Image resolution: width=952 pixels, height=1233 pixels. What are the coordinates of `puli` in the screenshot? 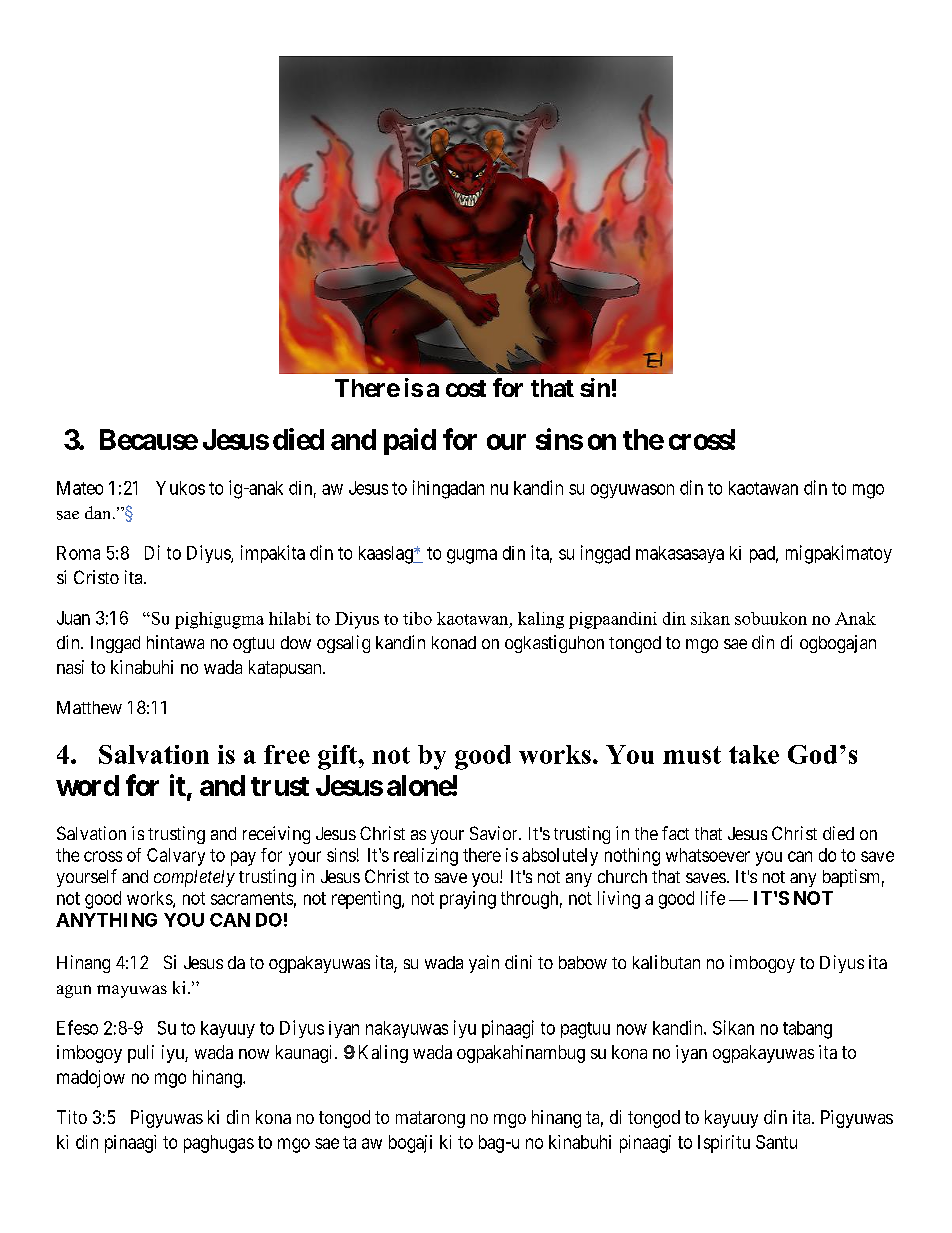 It's located at (141, 1054).
